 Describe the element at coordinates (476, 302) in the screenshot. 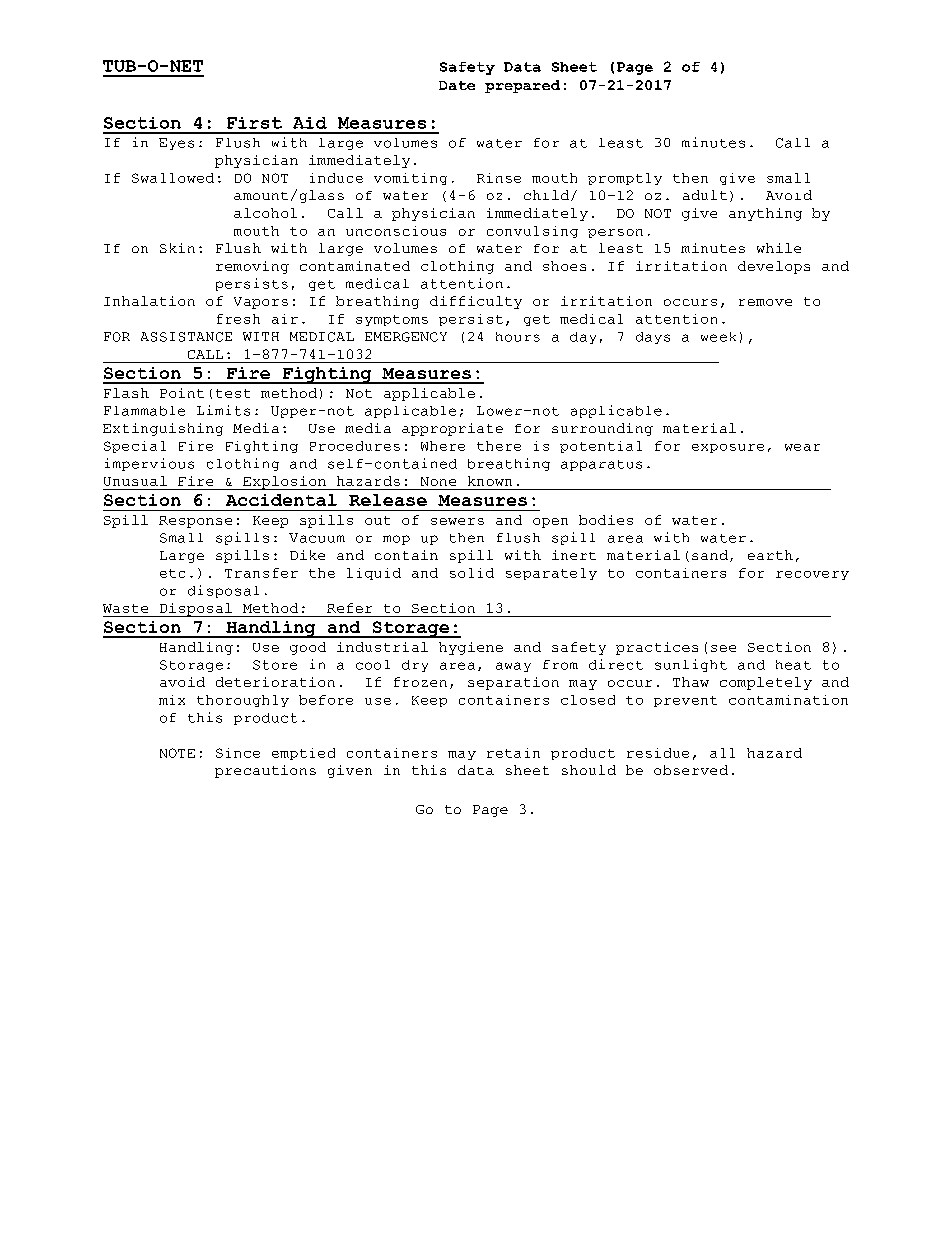

I see `difficulty` at that location.
